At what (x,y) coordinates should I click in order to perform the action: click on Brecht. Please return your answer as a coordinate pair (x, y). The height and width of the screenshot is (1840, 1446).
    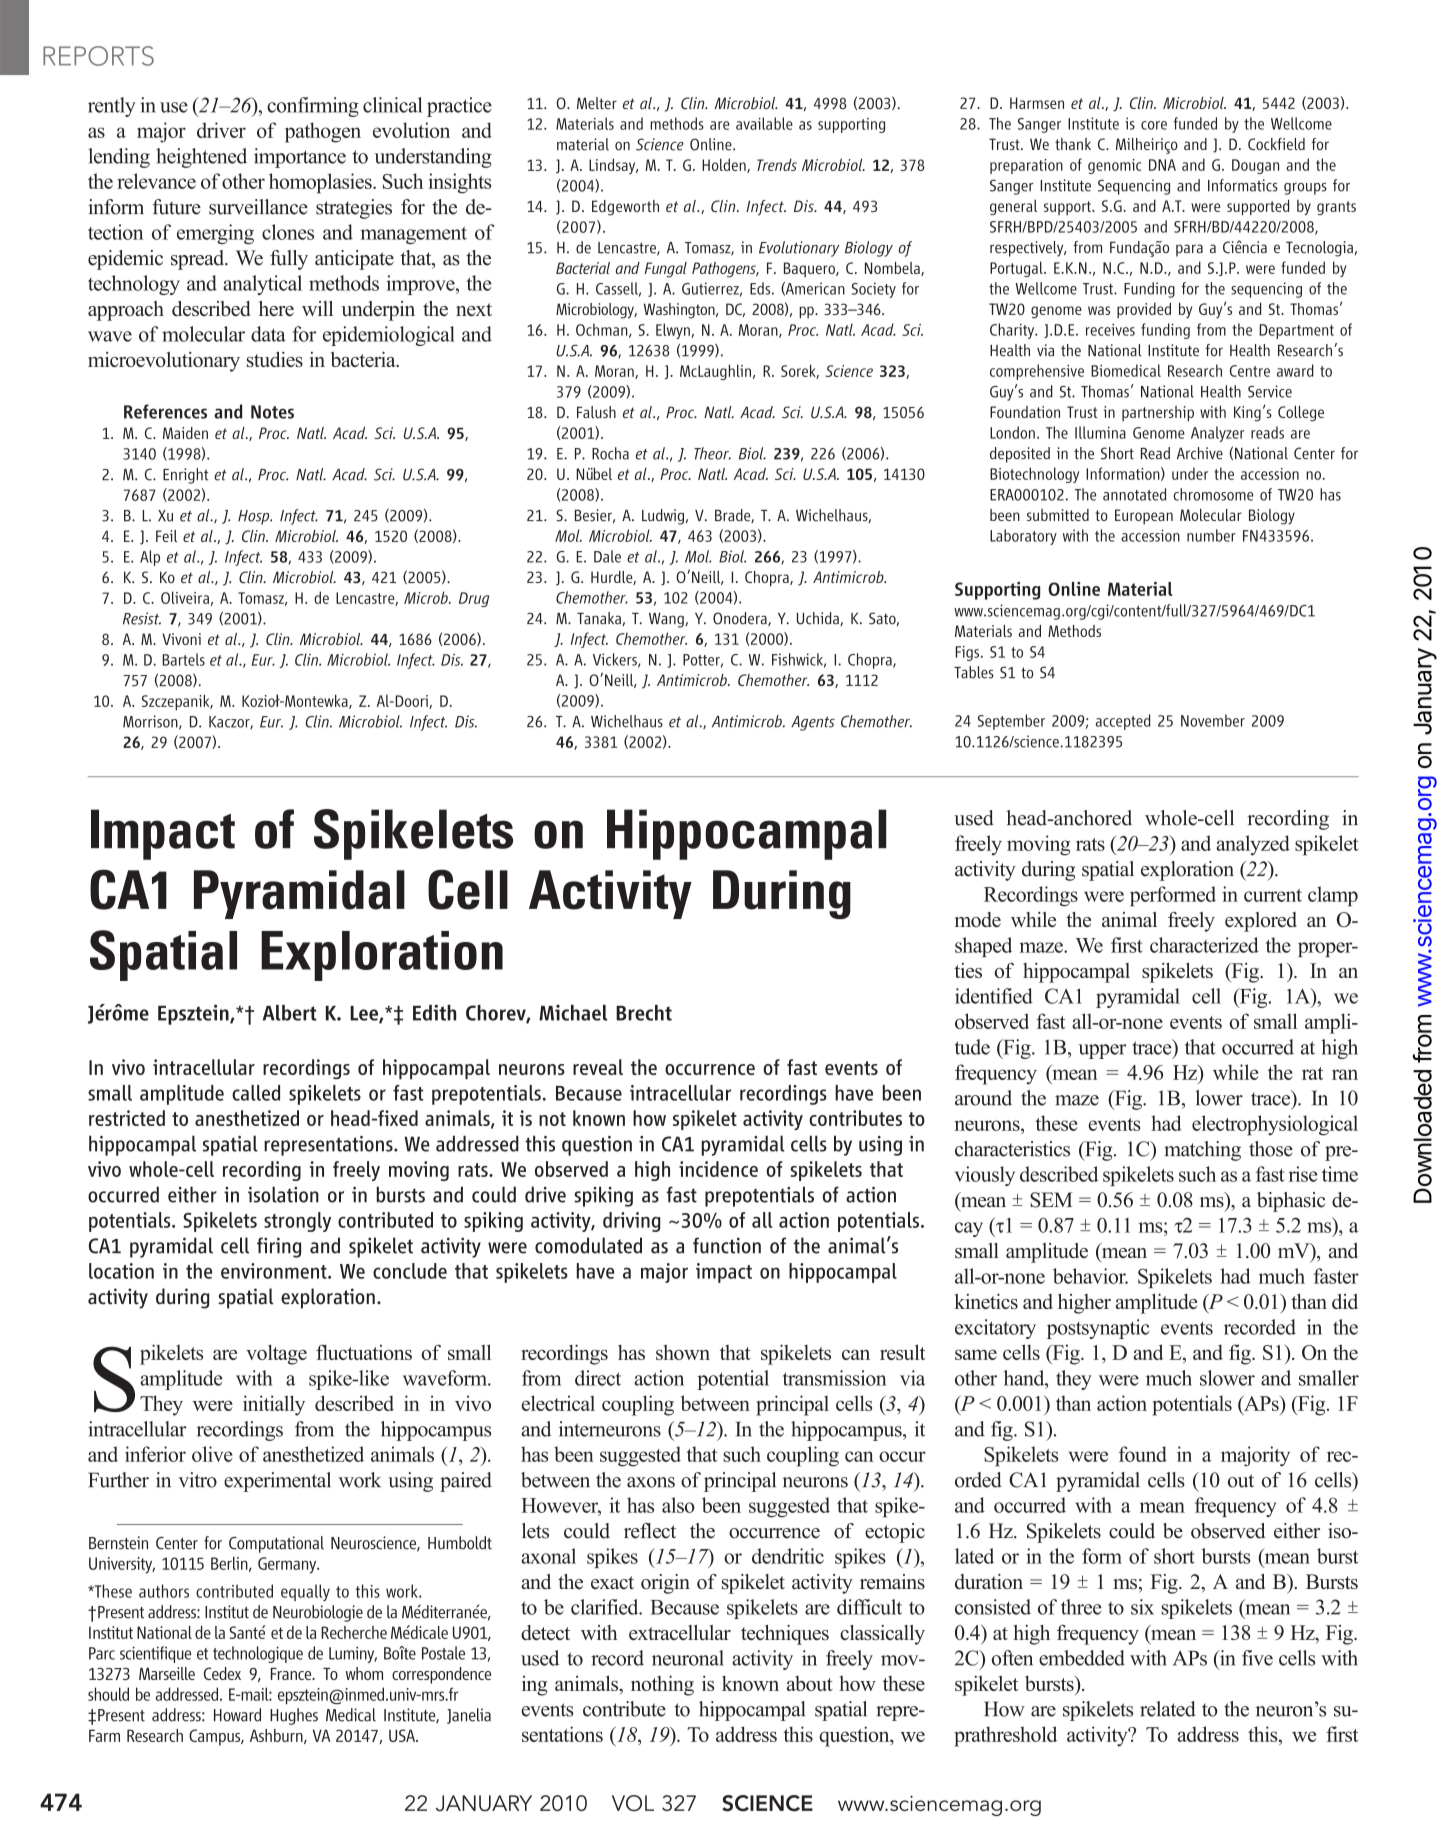
    Looking at the image, I should click on (644, 1013).
